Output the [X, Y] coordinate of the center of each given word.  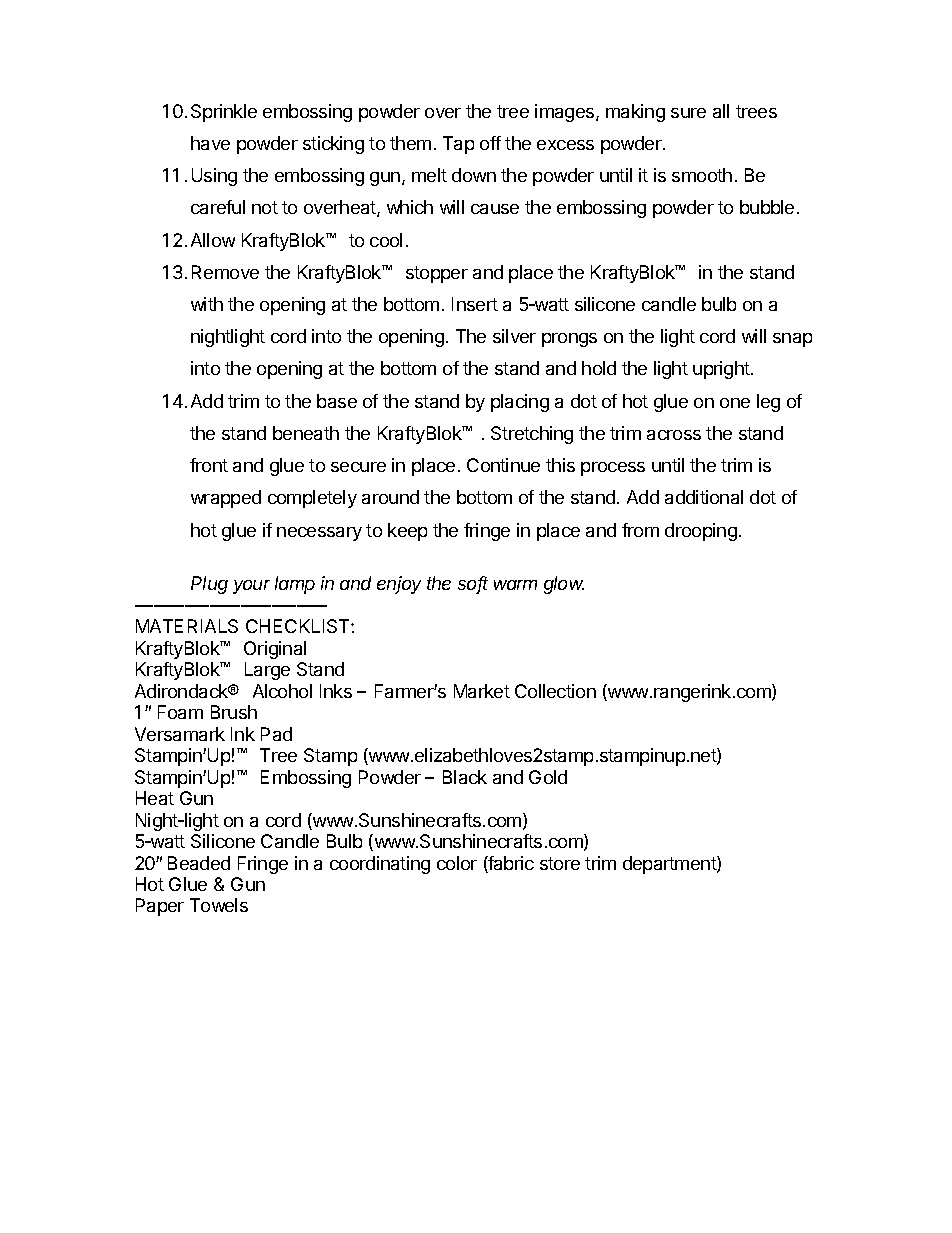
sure [688, 113]
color [457, 863]
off [490, 143]
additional [704, 497]
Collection [555, 691]
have [210, 143]
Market [482, 691]
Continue [503, 465]
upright [722, 370]
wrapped [226, 499]
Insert [475, 304]
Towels [219, 905]
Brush [234, 712]
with [207, 304]
